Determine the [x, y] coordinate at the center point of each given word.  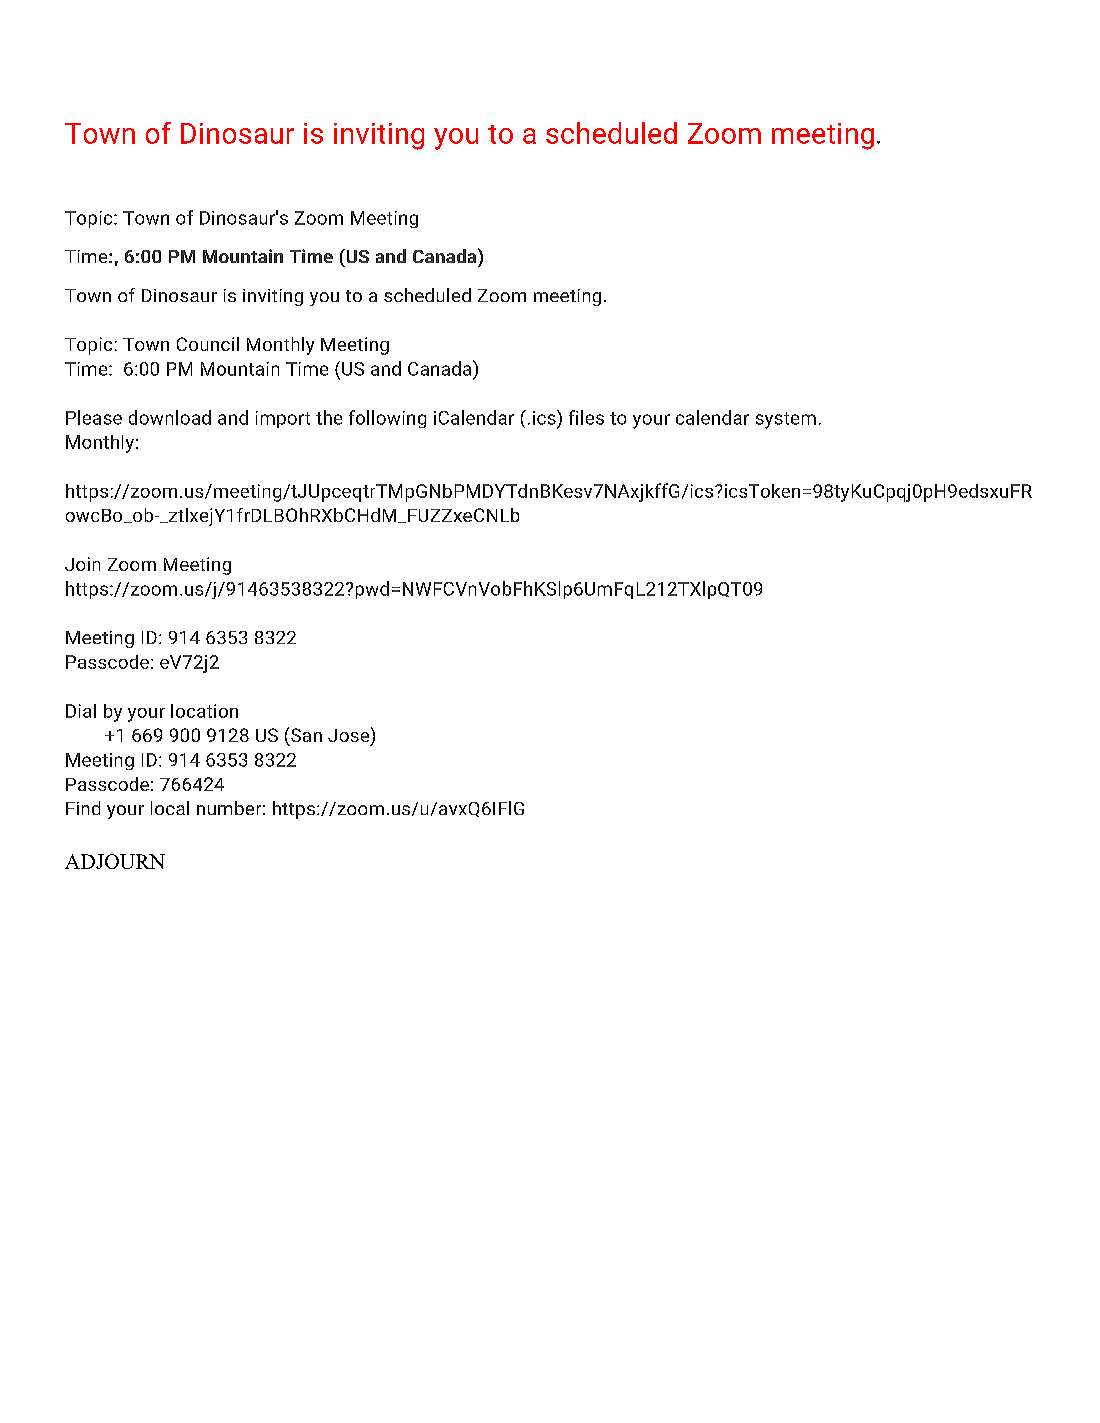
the [329, 417]
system [786, 420]
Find [83, 808]
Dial [81, 711]
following [387, 419]
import [283, 419]
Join [82, 564]
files [586, 417]
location [204, 711]
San [306, 735]
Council [208, 344]
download [170, 417]
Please [94, 417]
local [170, 808]
